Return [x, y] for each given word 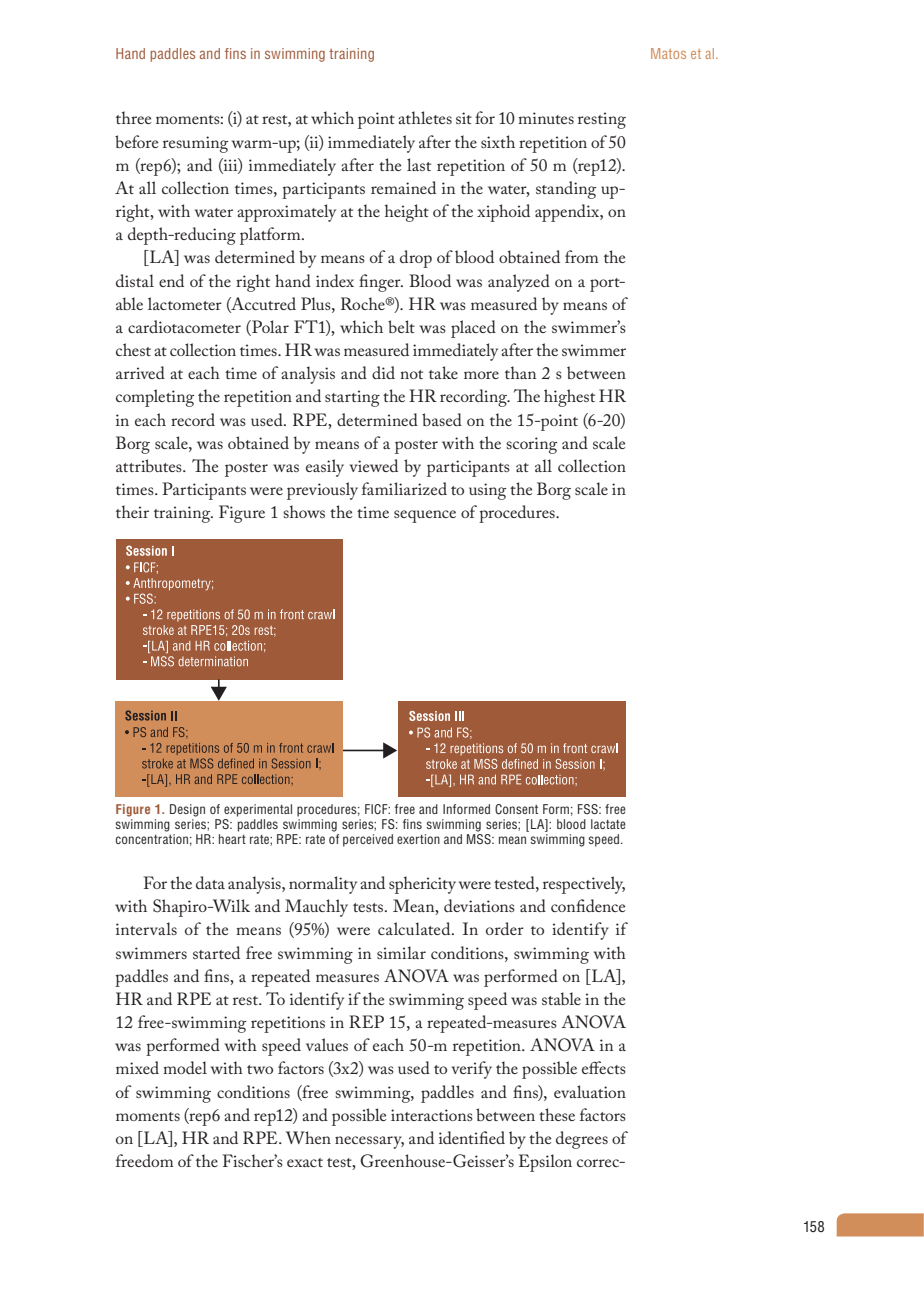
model [185, 1067]
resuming [195, 144]
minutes [546, 118]
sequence [425, 516]
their [132, 511]
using [487, 491]
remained [403, 187]
